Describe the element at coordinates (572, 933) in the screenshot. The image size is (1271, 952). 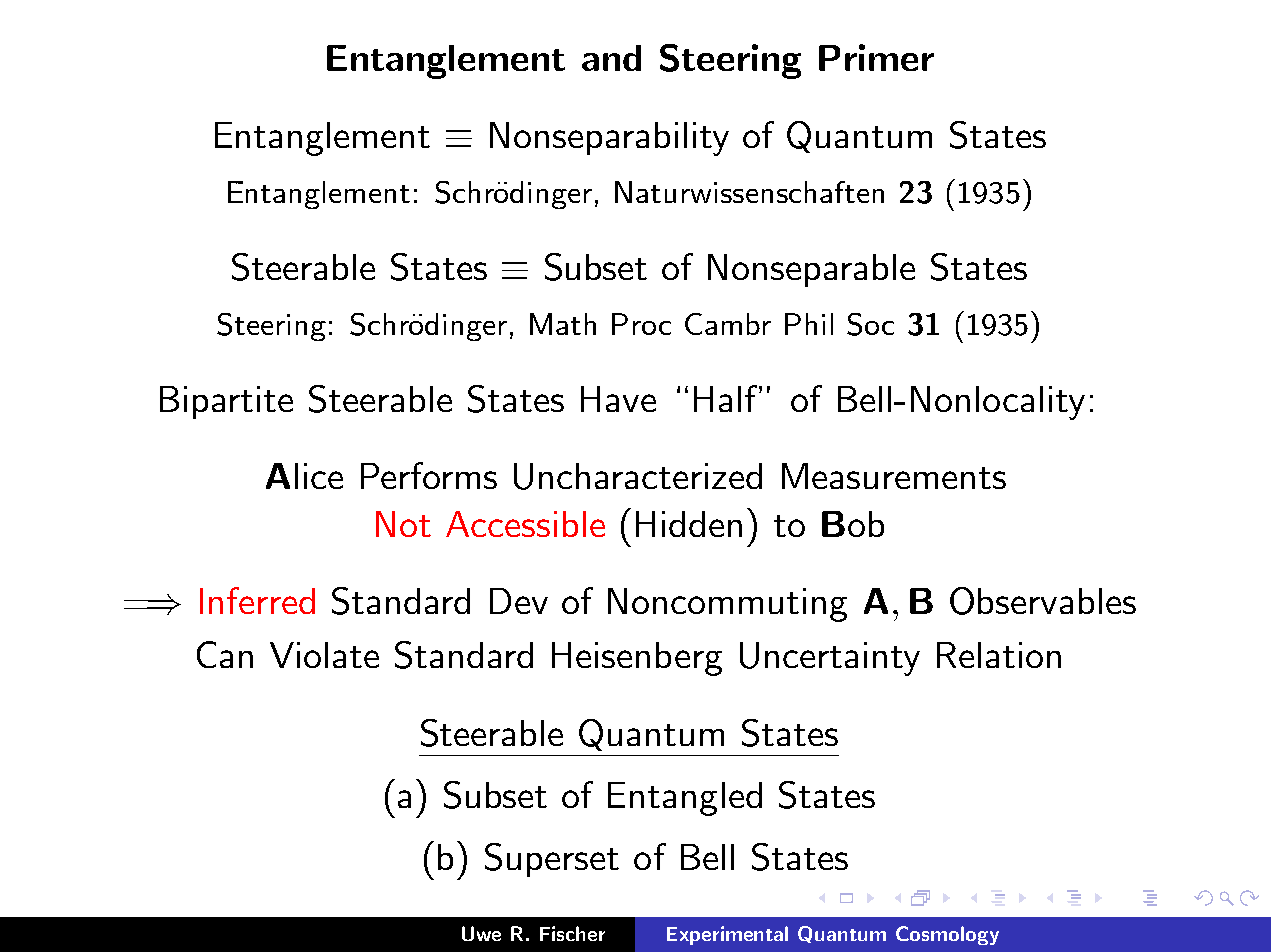
I see `Fischer` at that location.
